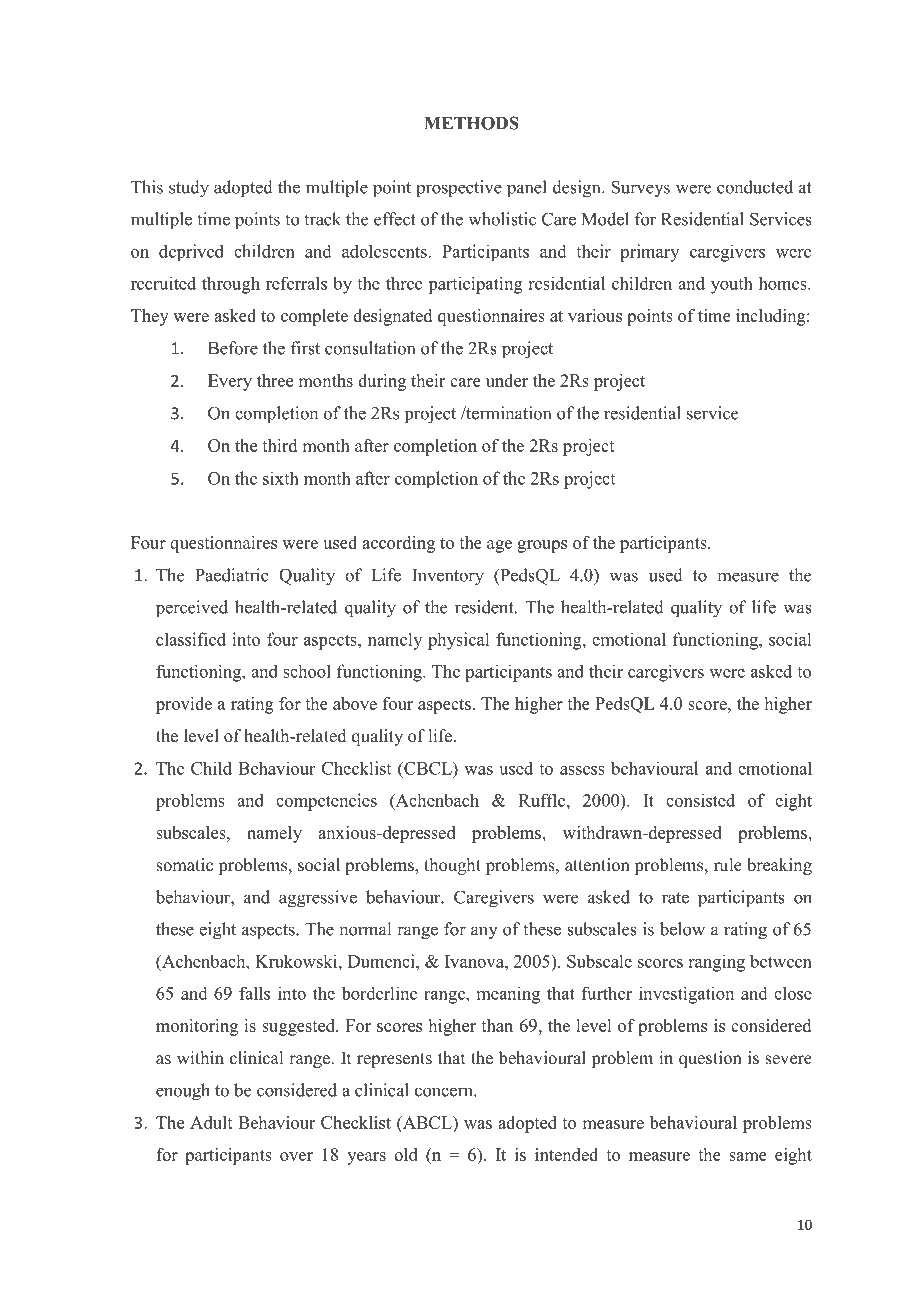  I want to click on somatic, so click(184, 865).
